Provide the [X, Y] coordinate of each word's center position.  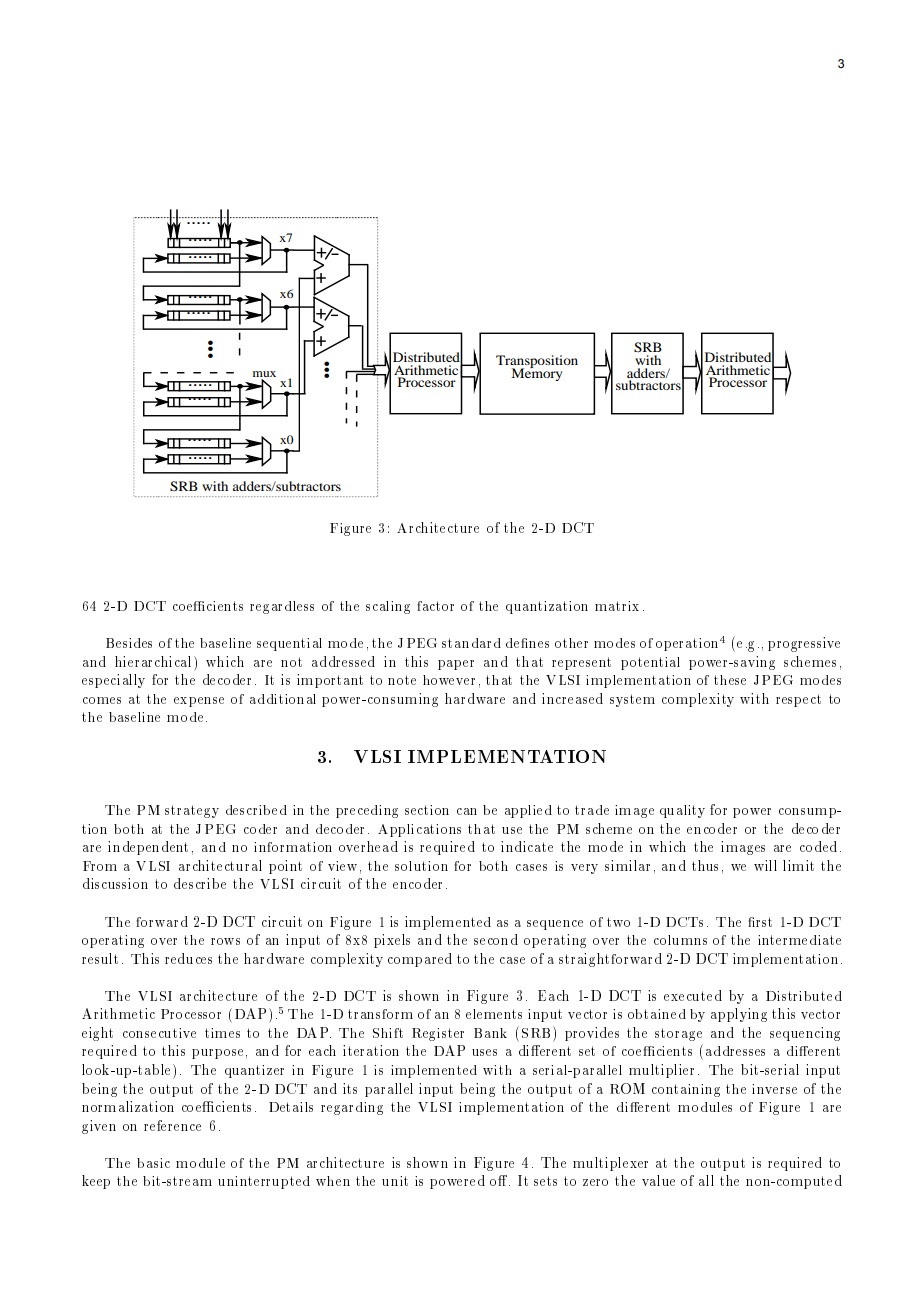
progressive [804, 644]
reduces [188, 958]
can [467, 811]
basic [153, 1163]
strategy [192, 811]
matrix [617, 606]
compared [420, 960]
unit [395, 1181]
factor [435, 606]
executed [693, 995]
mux [264, 375]
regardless [282, 607]
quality [682, 811]
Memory [537, 373]
